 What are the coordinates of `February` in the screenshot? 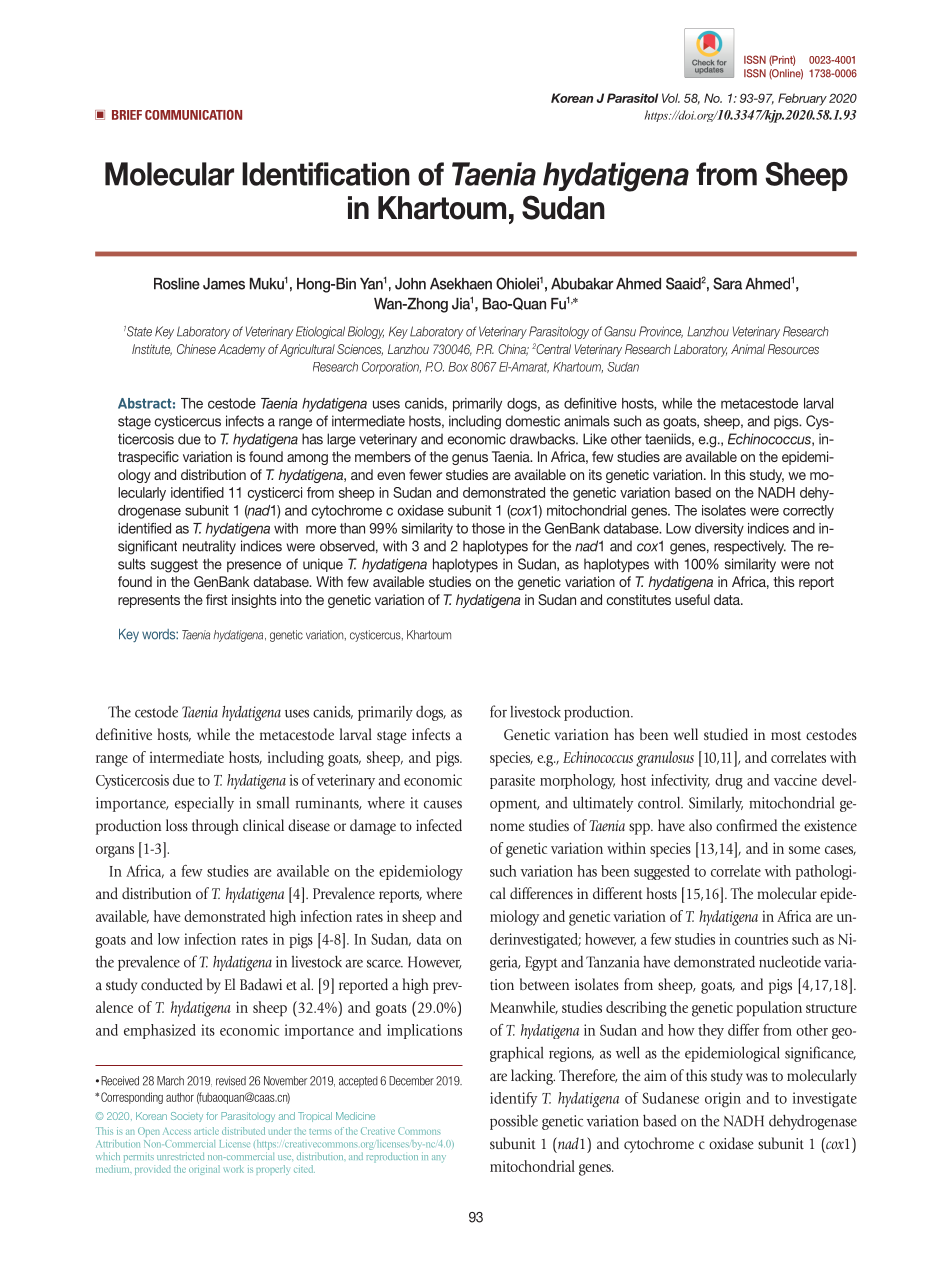 It's located at (802, 99).
